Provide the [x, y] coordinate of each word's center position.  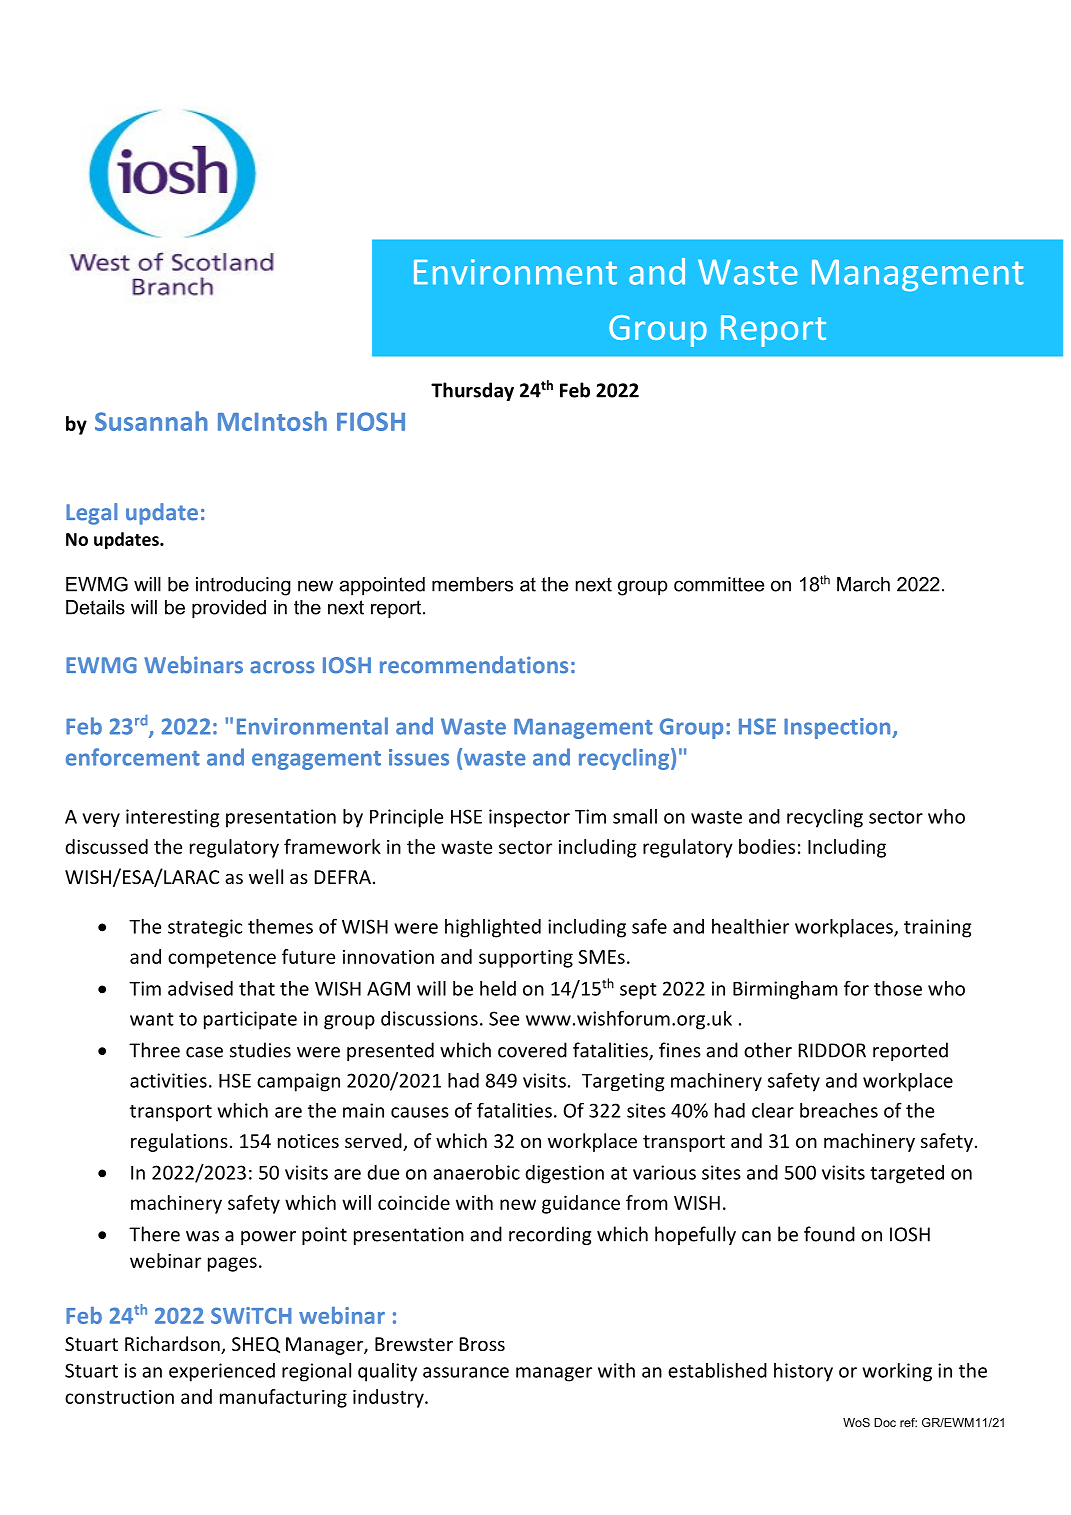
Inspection [838, 728]
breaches [839, 1110]
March [863, 584]
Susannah [151, 421]
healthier [750, 926]
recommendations [474, 665]
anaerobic [476, 1172]
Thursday [472, 391]
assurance [466, 1372]
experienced [222, 1372]
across [282, 667]
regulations [179, 1142]
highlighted [493, 928]
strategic [205, 928]
